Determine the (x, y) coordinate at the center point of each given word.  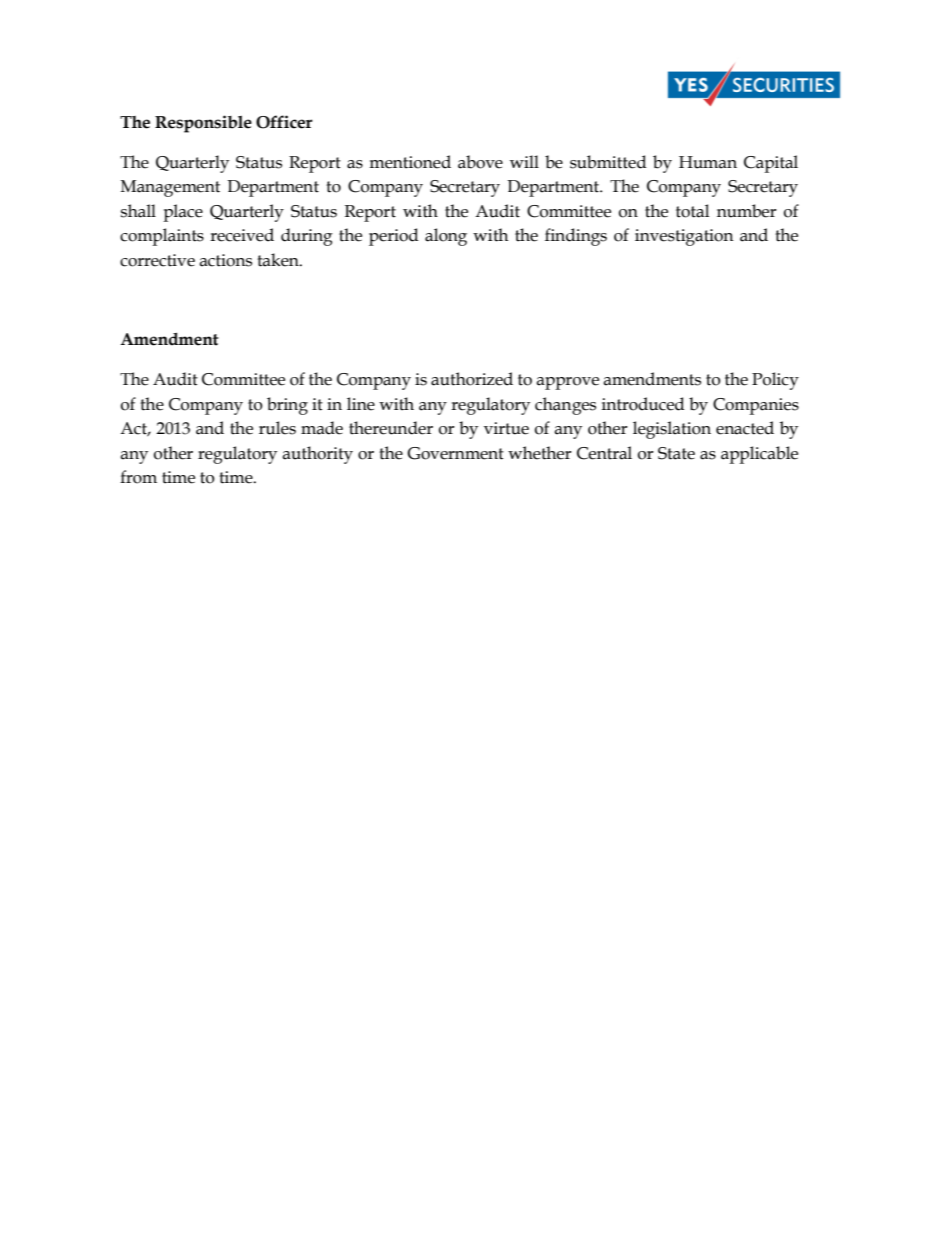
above (480, 162)
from (138, 477)
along (446, 237)
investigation (684, 237)
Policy (775, 381)
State (676, 453)
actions (225, 260)
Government (455, 453)
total (692, 211)
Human (708, 162)
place (183, 213)
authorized (472, 379)
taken (279, 260)
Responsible (203, 124)
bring (287, 406)
